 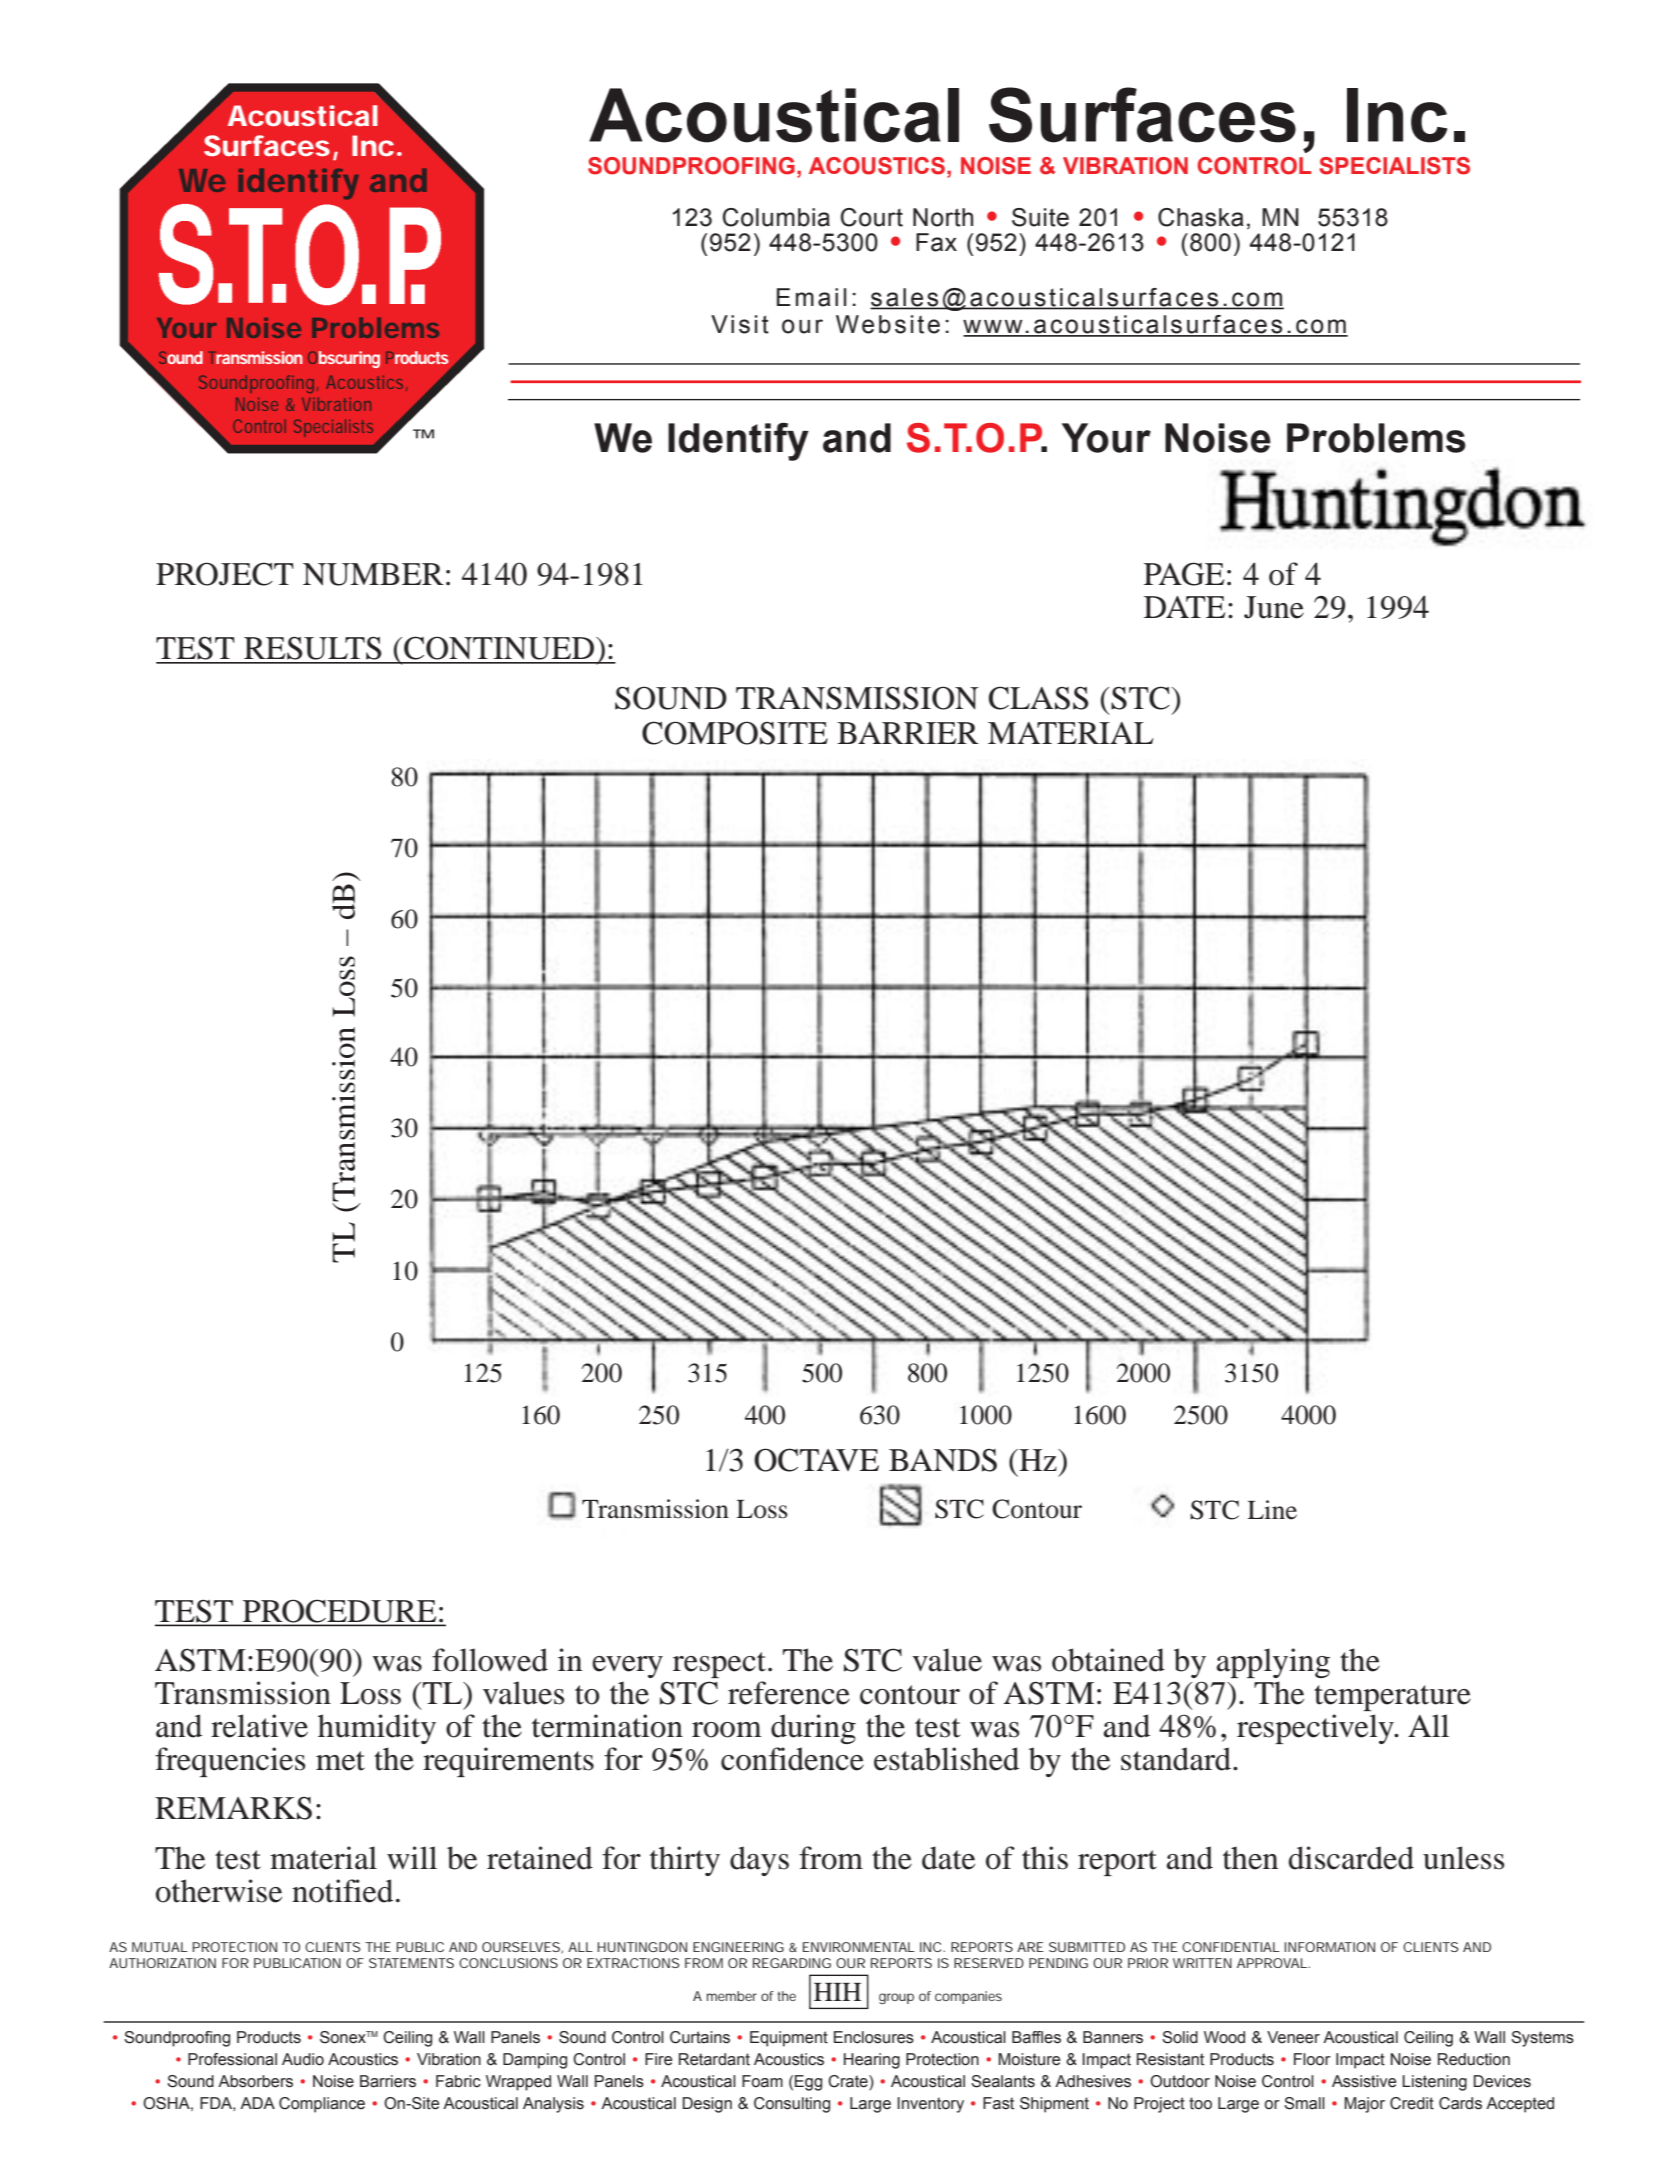 I want to click on NUMBER, so click(x=373, y=574).
